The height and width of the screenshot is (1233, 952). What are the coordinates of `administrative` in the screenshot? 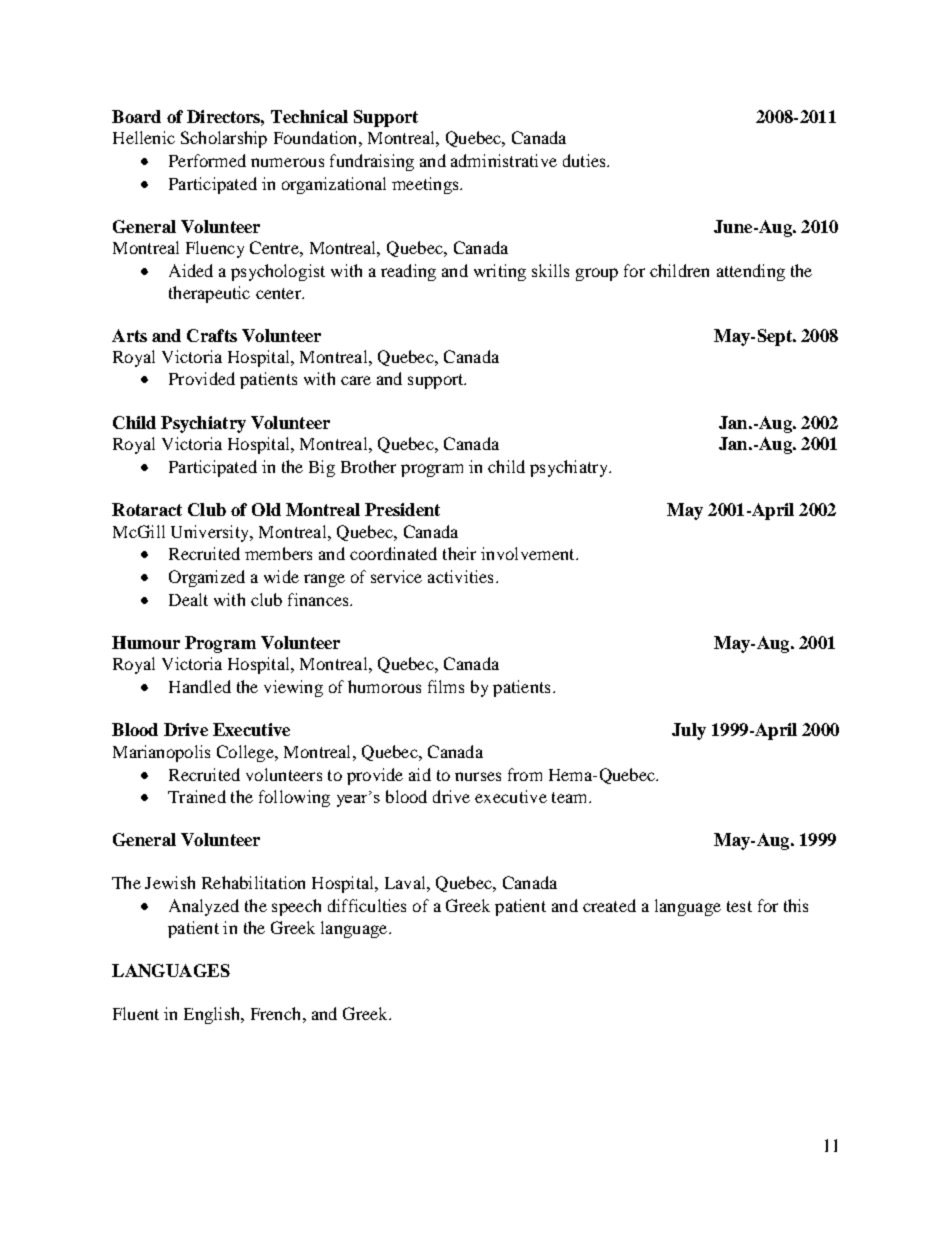 It's located at (504, 160).
